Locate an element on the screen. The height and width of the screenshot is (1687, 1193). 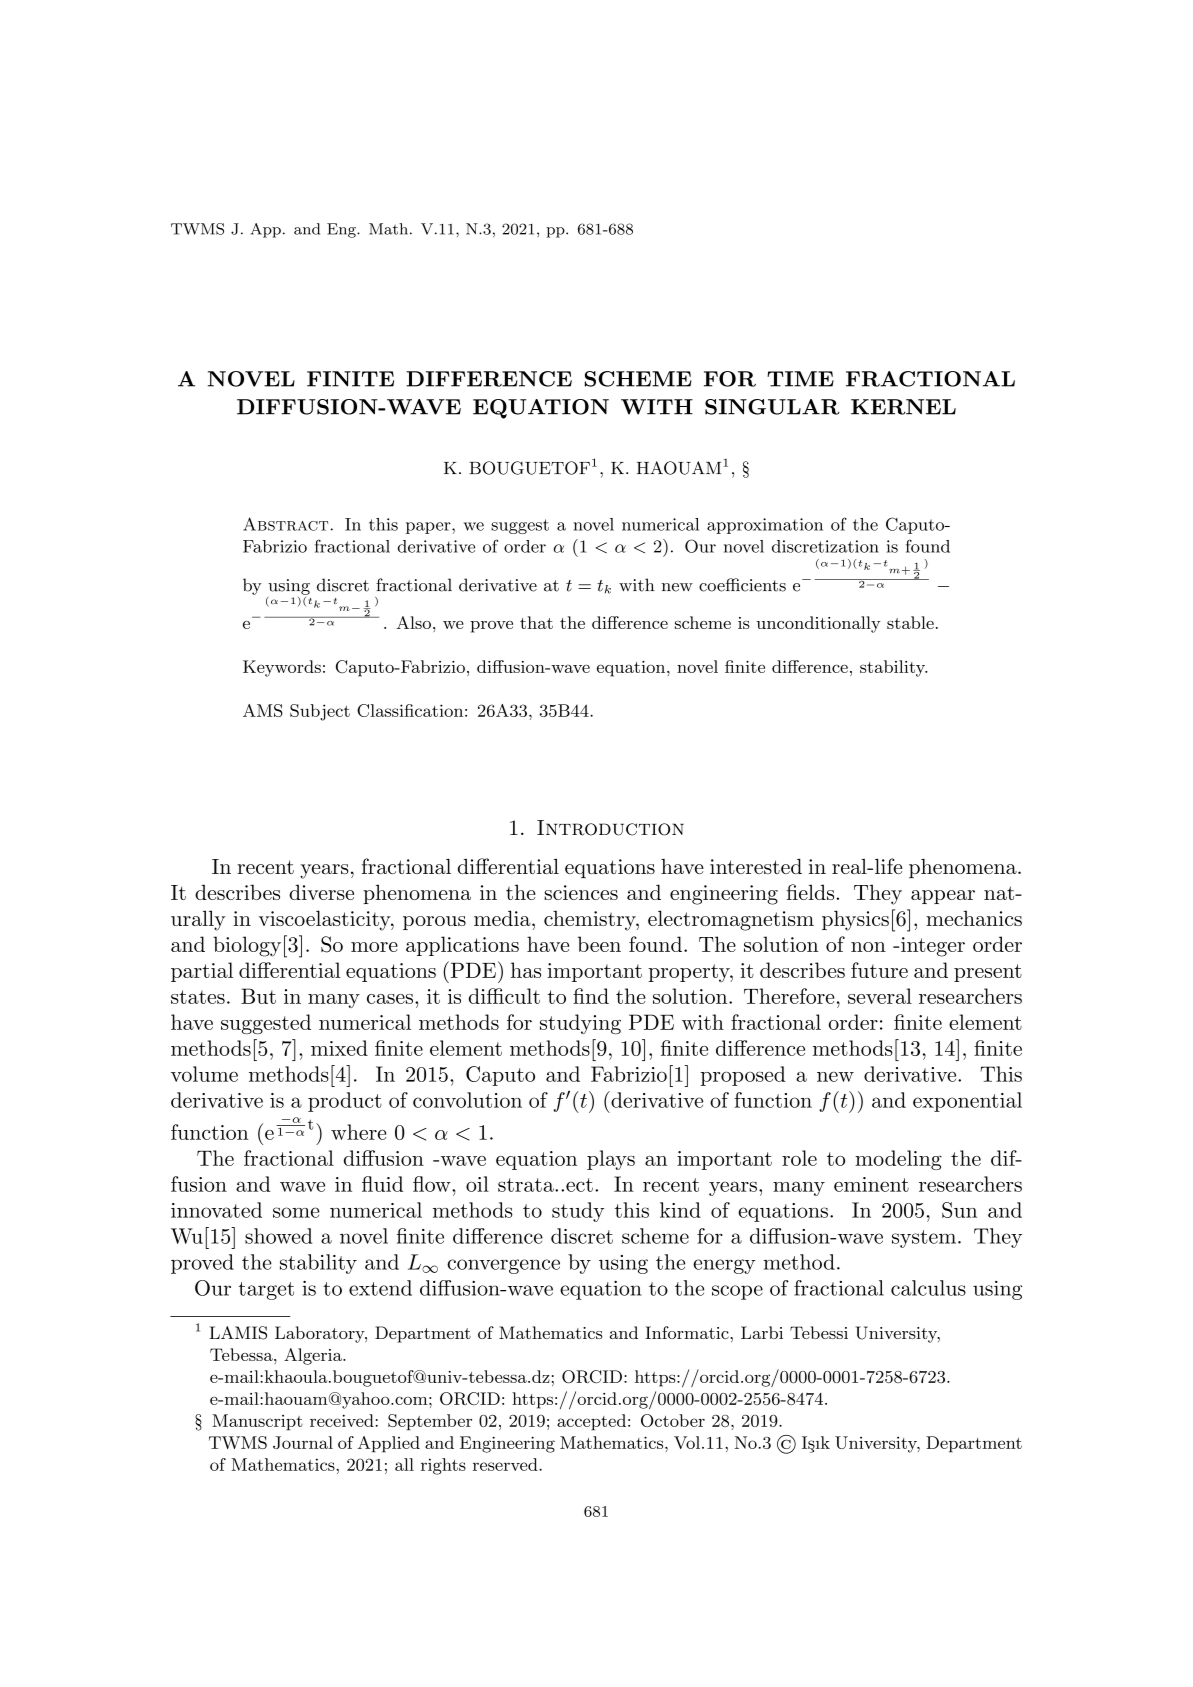
that is located at coordinates (536, 622).
